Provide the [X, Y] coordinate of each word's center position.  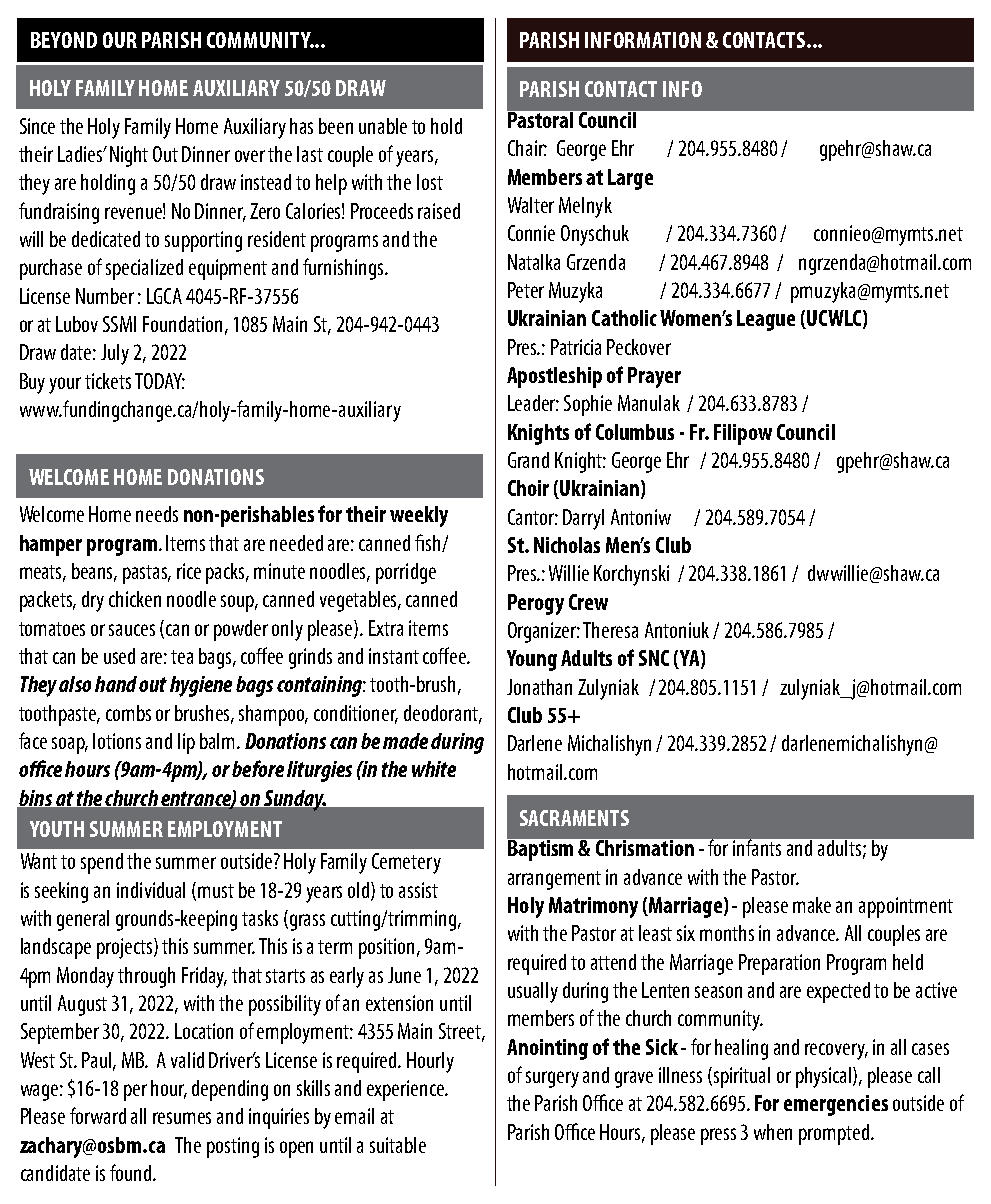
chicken [135, 599]
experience [407, 1090]
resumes [182, 1118]
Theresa [610, 630]
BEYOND [64, 40]
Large [630, 179]
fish [429, 543]
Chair [527, 148]
